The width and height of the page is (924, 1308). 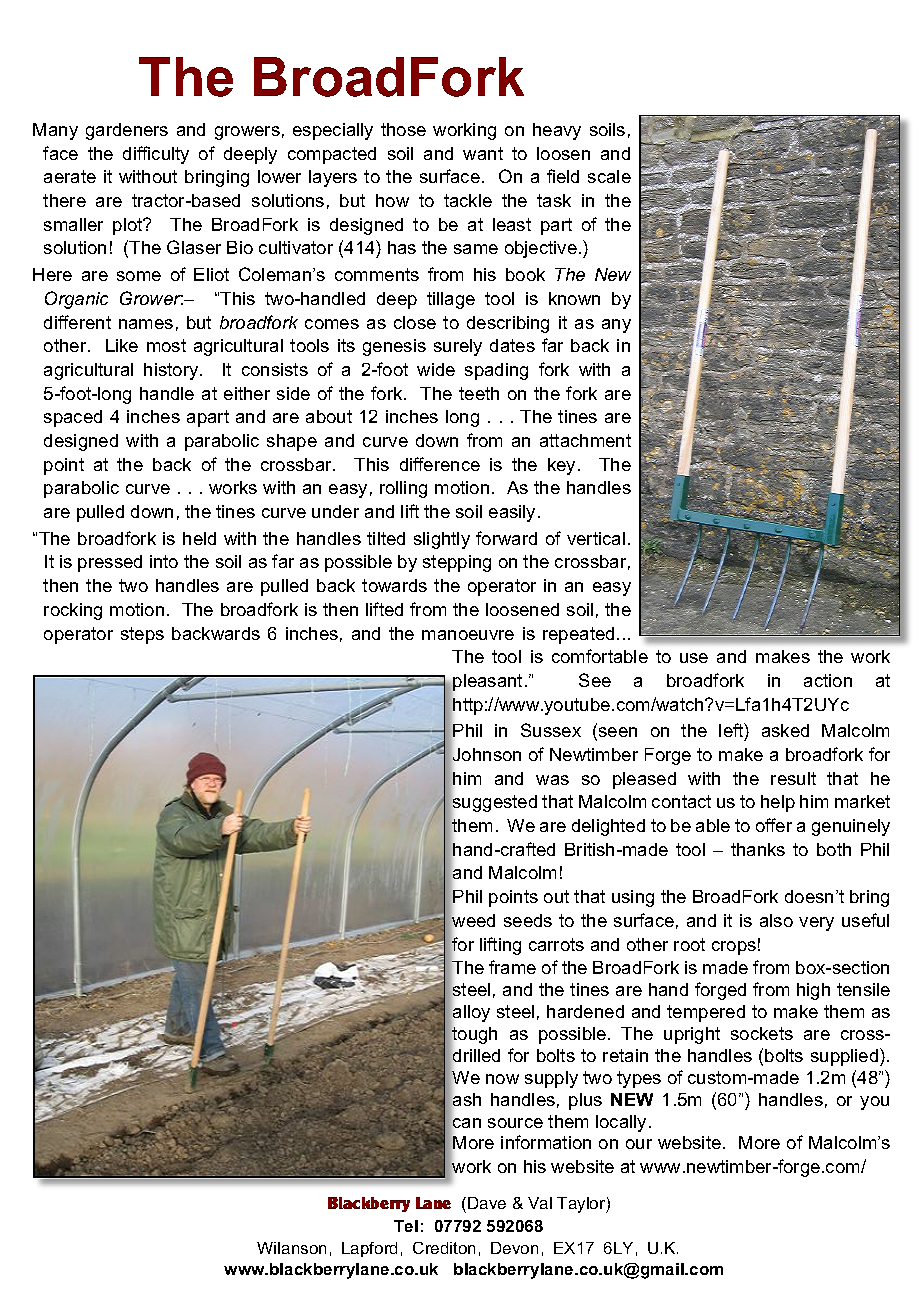 I want to click on difficulty, so click(x=156, y=155).
